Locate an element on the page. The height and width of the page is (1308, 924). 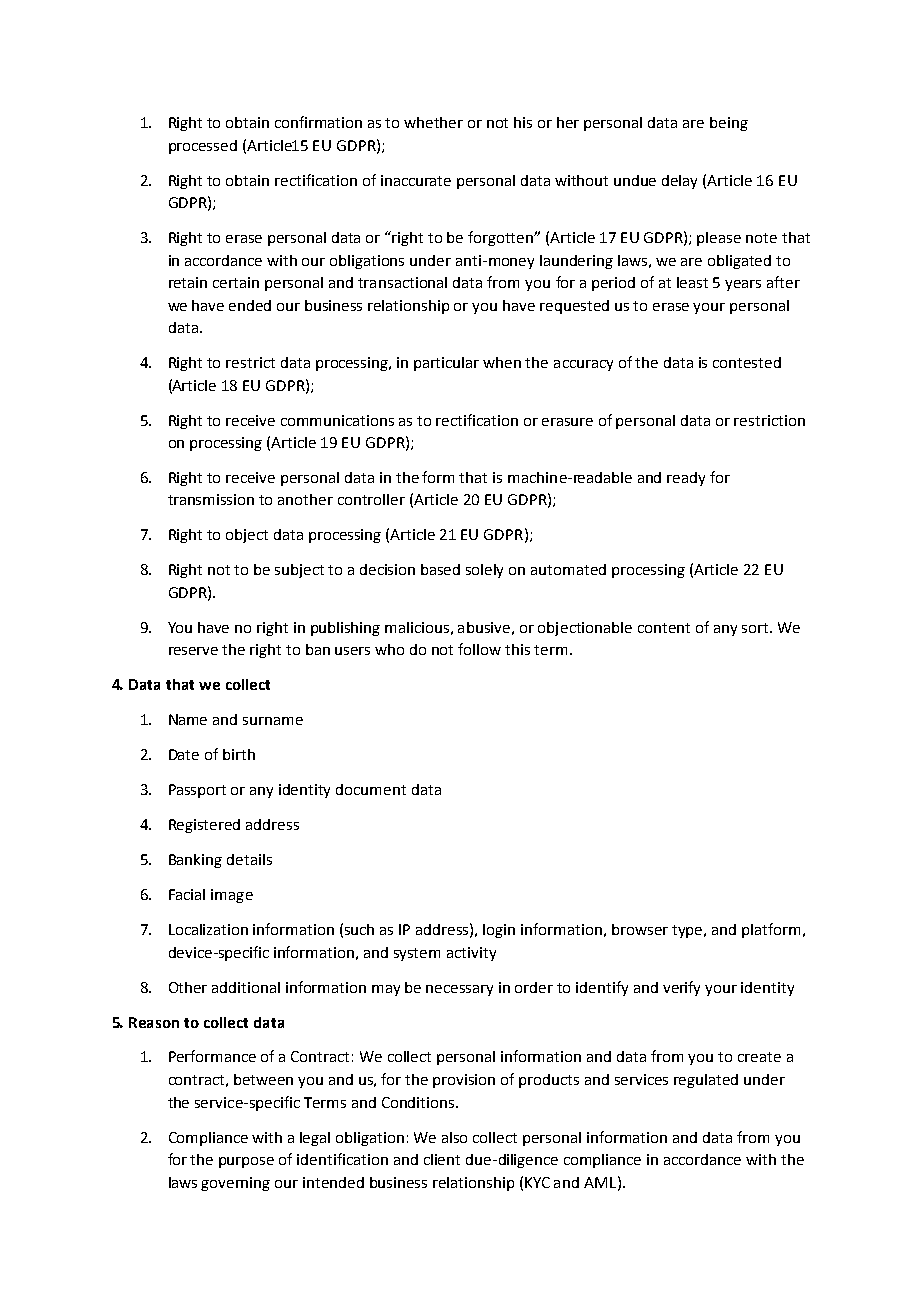
also is located at coordinates (454, 1137).
